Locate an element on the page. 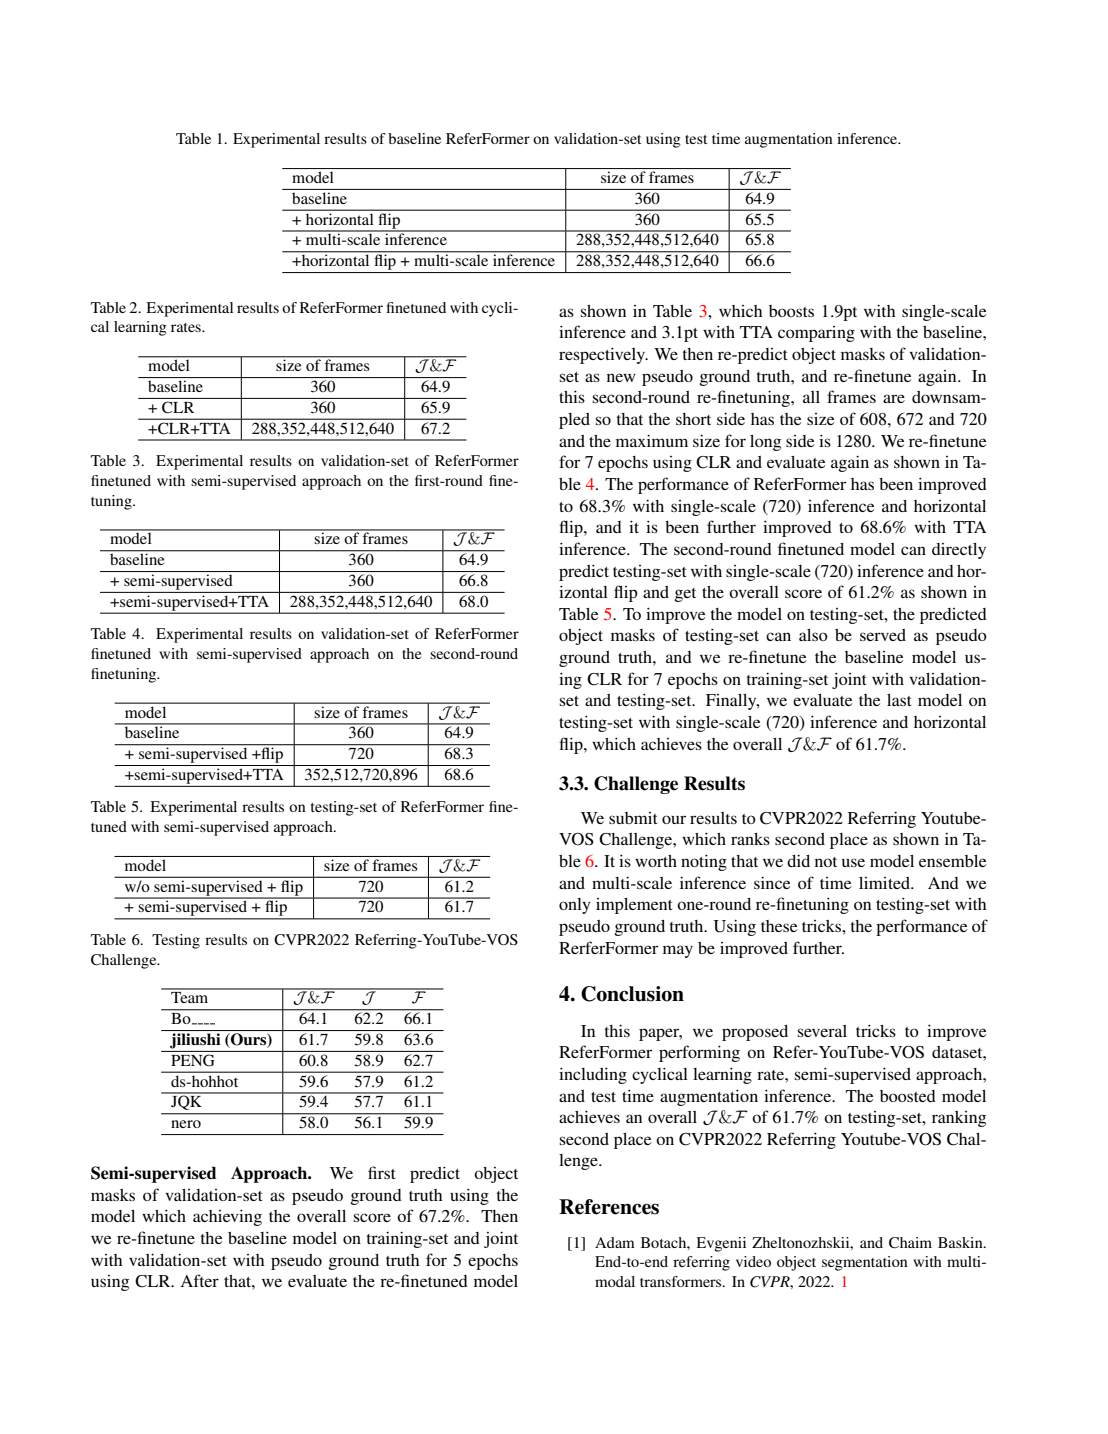  respectively is located at coordinates (603, 355).
